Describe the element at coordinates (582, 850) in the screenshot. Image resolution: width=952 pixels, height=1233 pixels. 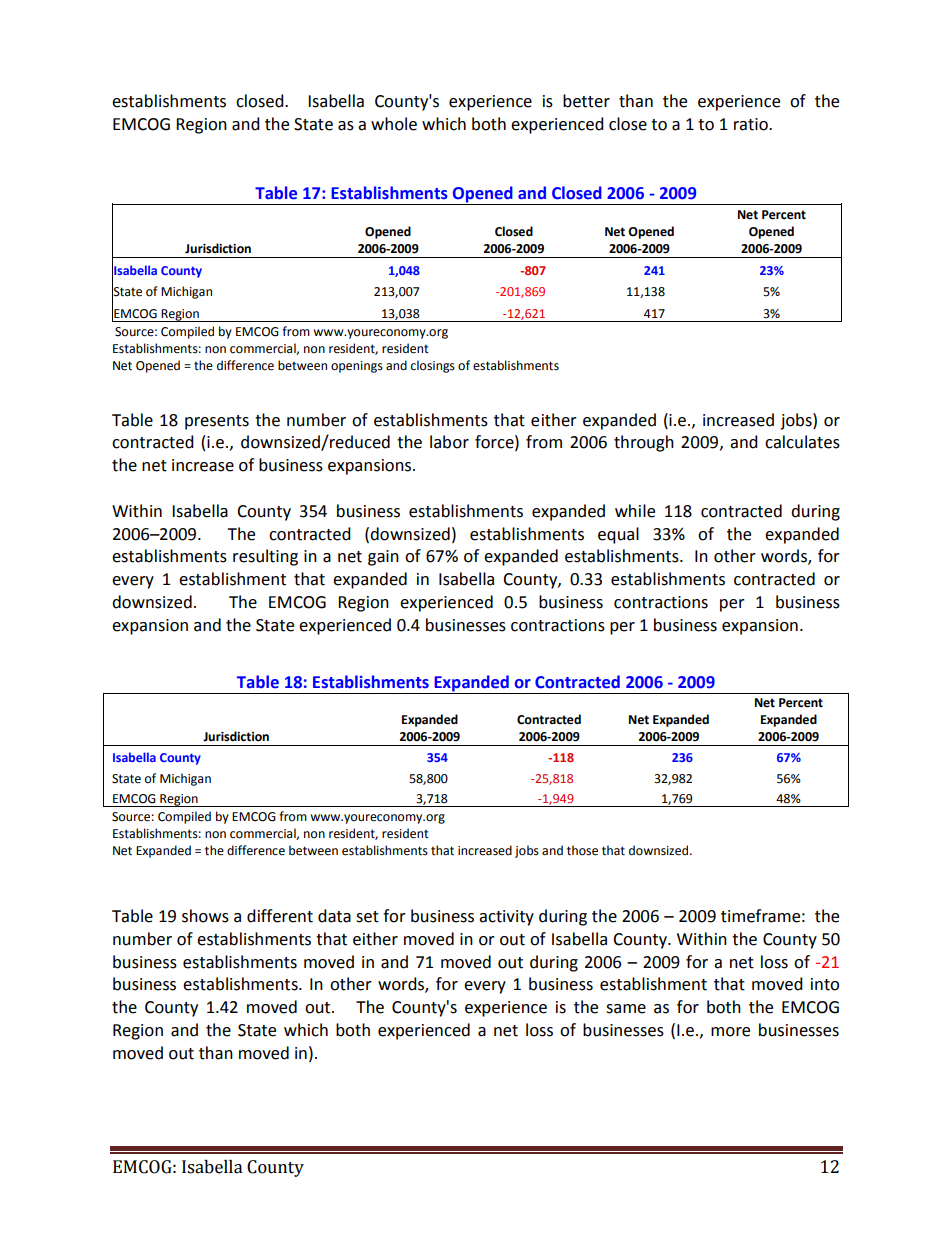
I see `those` at that location.
